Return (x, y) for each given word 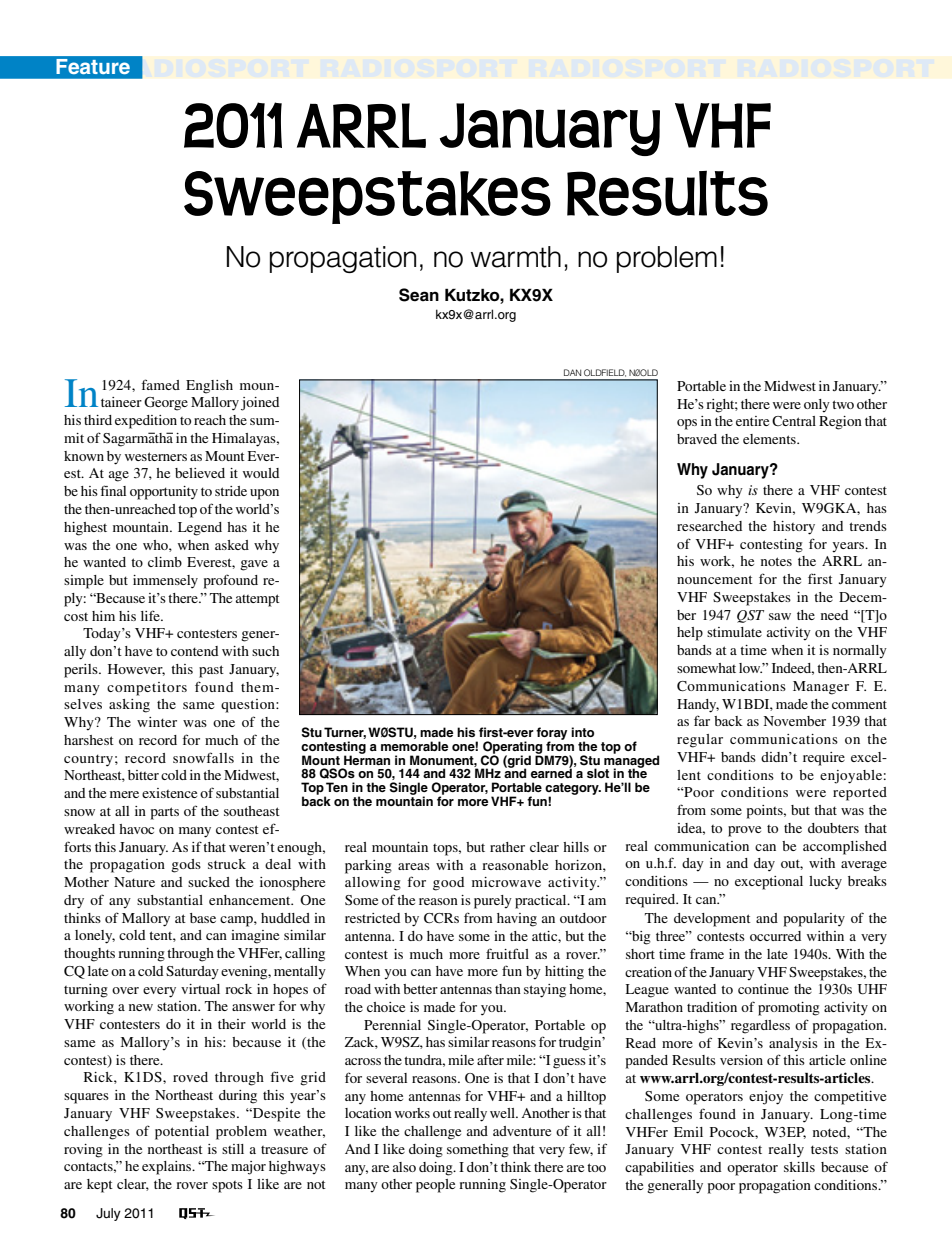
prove (744, 831)
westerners (156, 456)
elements (770, 439)
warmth (516, 257)
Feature (93, 66)
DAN (572, 372)
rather (507, 847)
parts (165, 813)
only (817, 406)
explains (168, 1168)
